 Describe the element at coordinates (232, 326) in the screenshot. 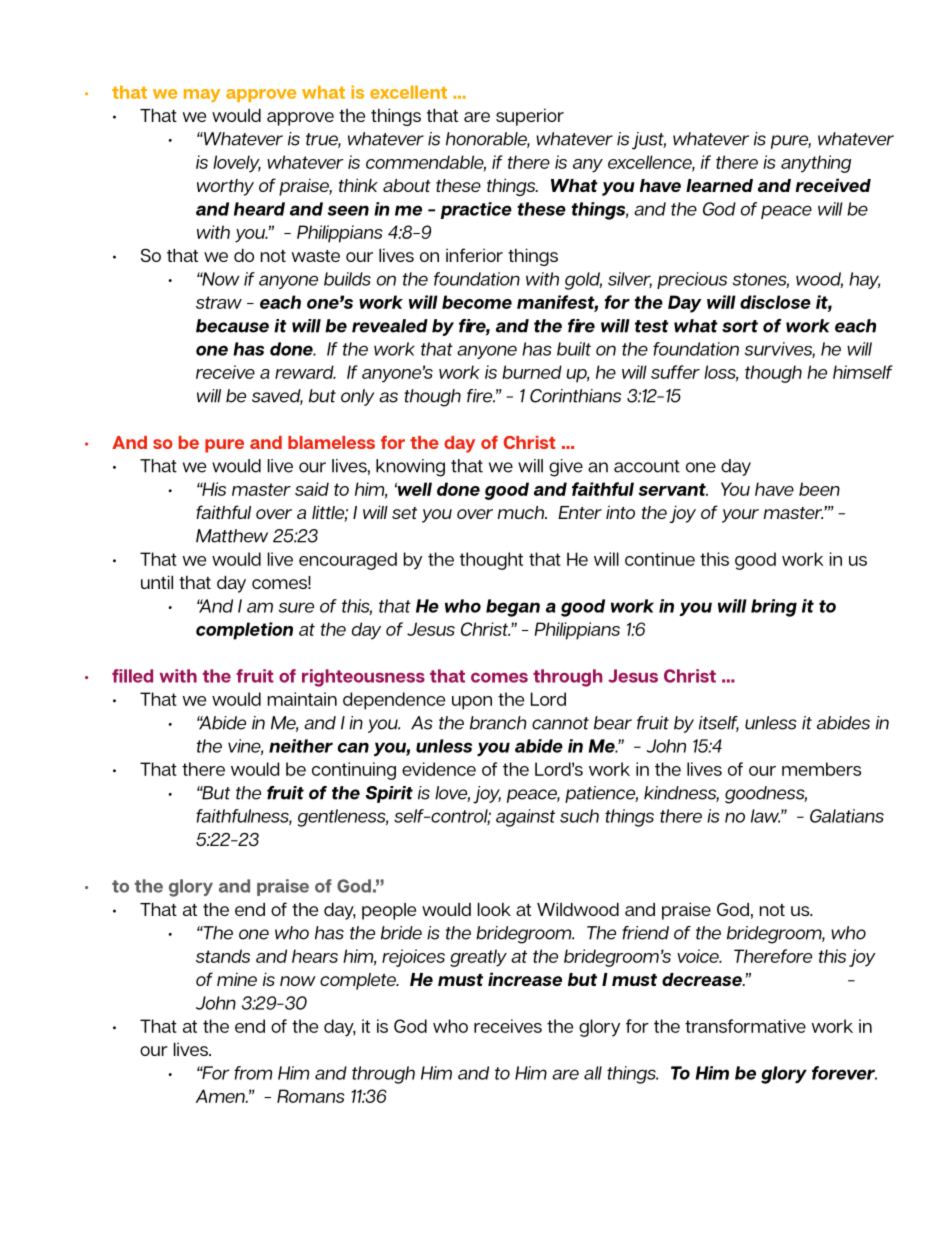

I see `because` at that location.
